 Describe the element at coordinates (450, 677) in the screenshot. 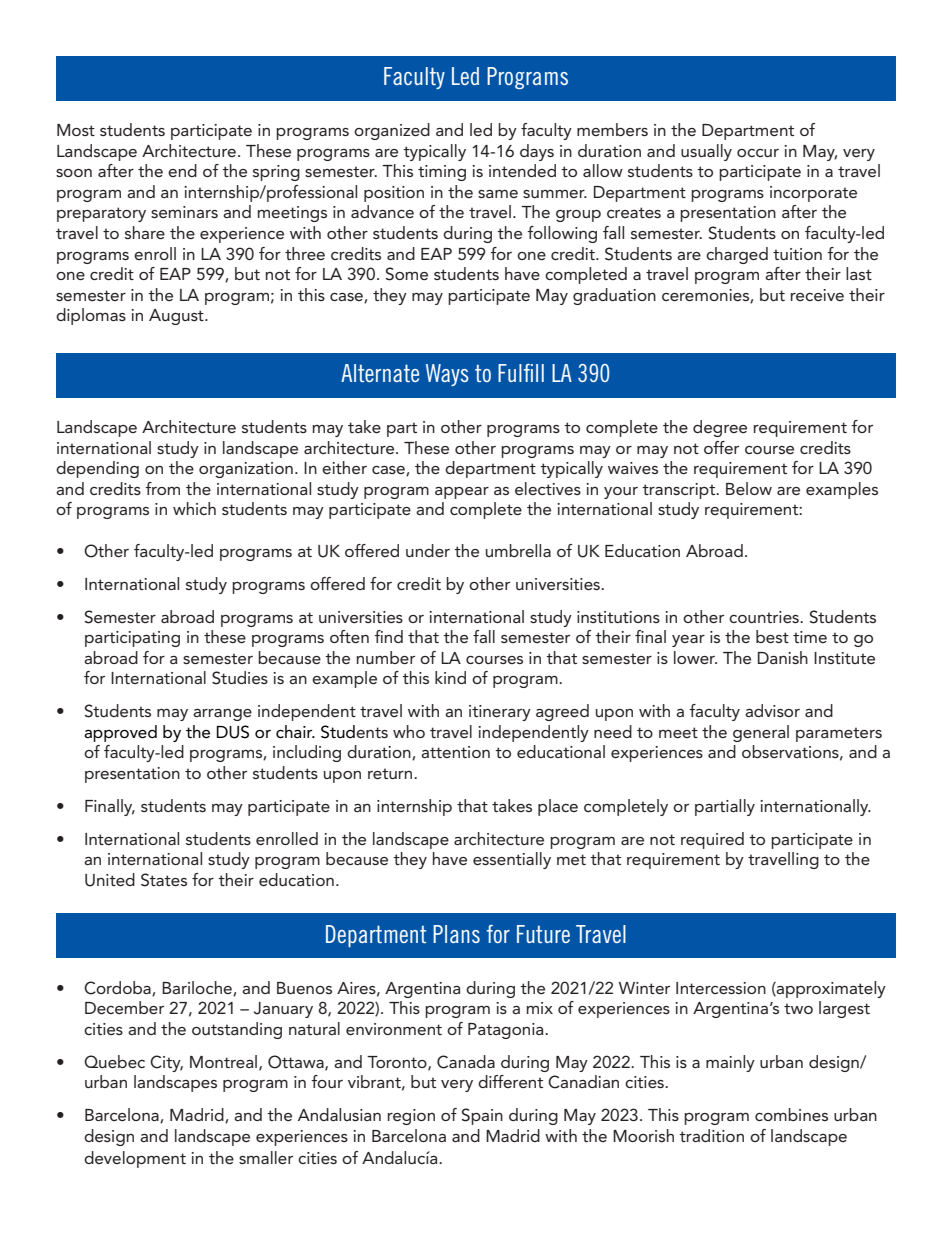

I see `kind` at that location.
